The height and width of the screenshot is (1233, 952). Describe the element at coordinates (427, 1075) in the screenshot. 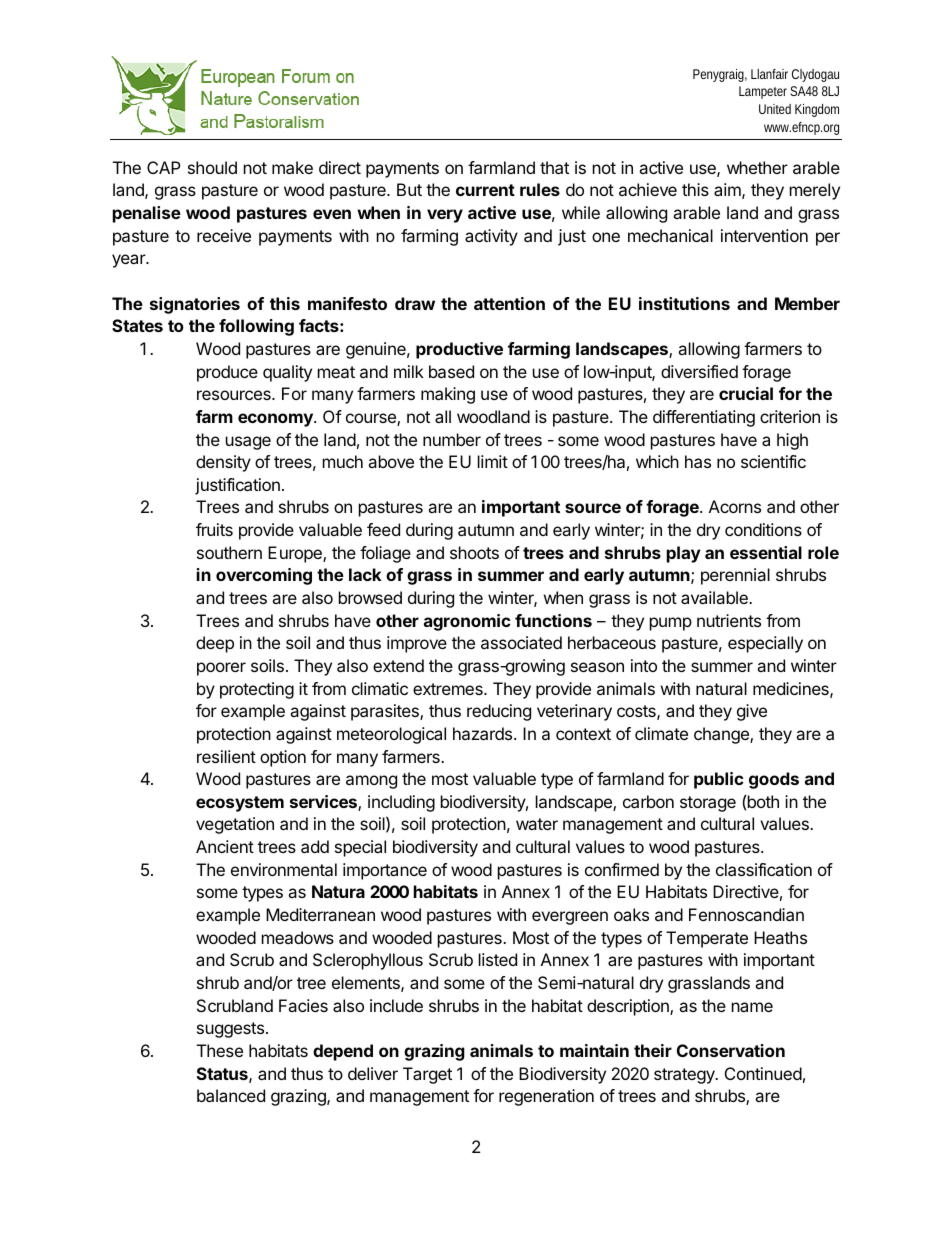

I see `Target` at that location.
